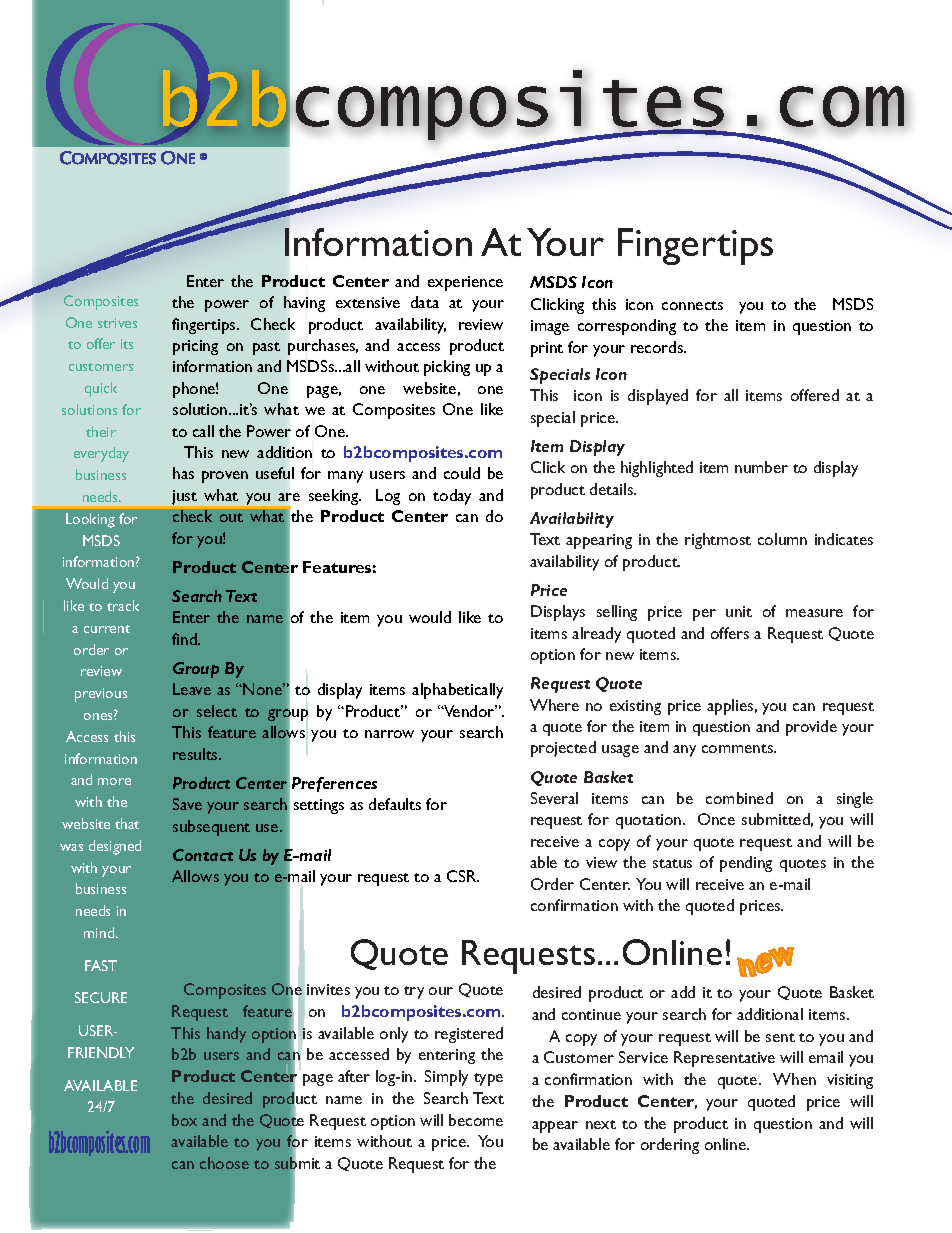 The width and height of the document is (952, 1233). I want to click on data, so click(425, 302).
